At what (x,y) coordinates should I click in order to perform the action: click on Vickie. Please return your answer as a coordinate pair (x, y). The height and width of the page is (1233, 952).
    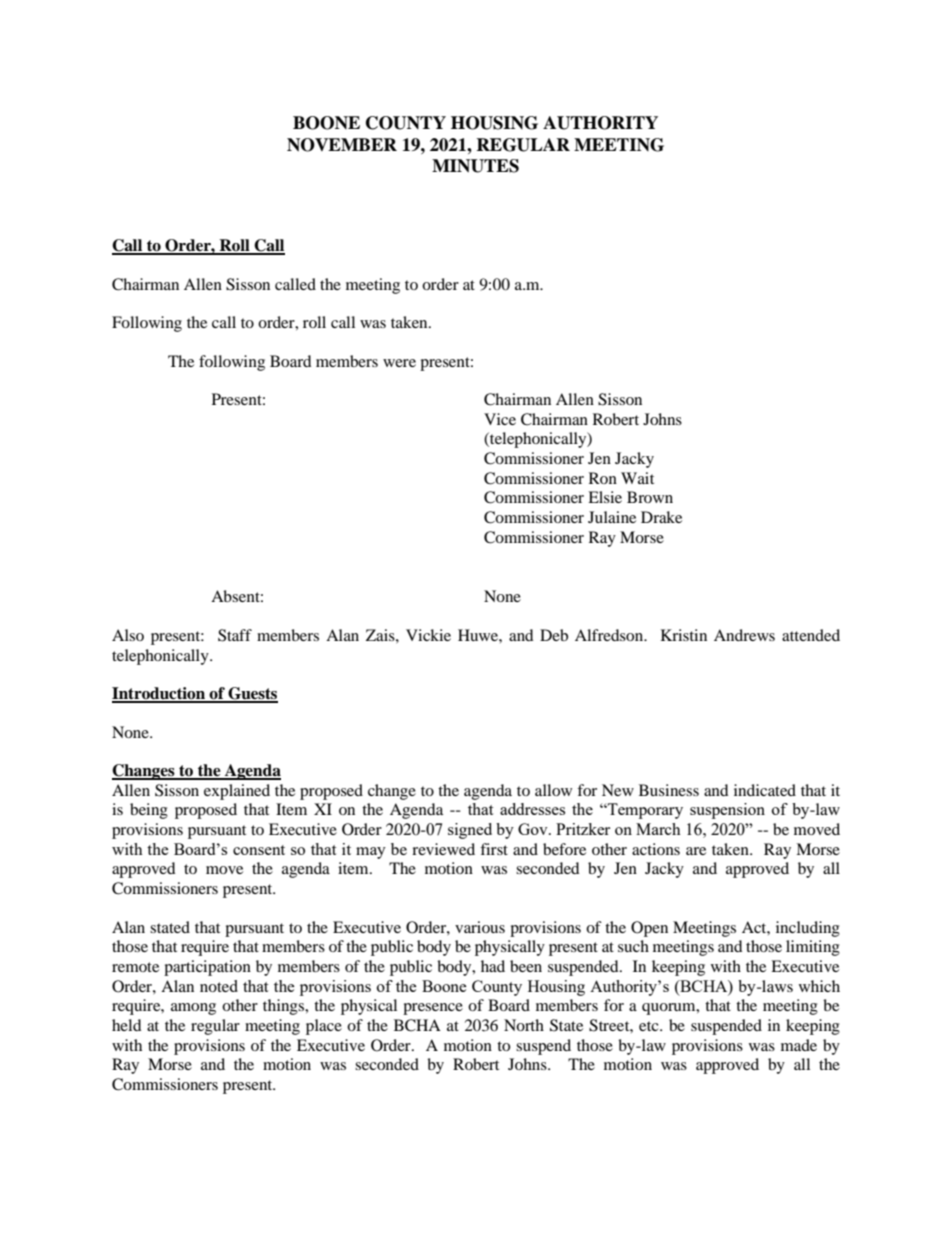
    Looking at the image, I should click on (428, 635).
